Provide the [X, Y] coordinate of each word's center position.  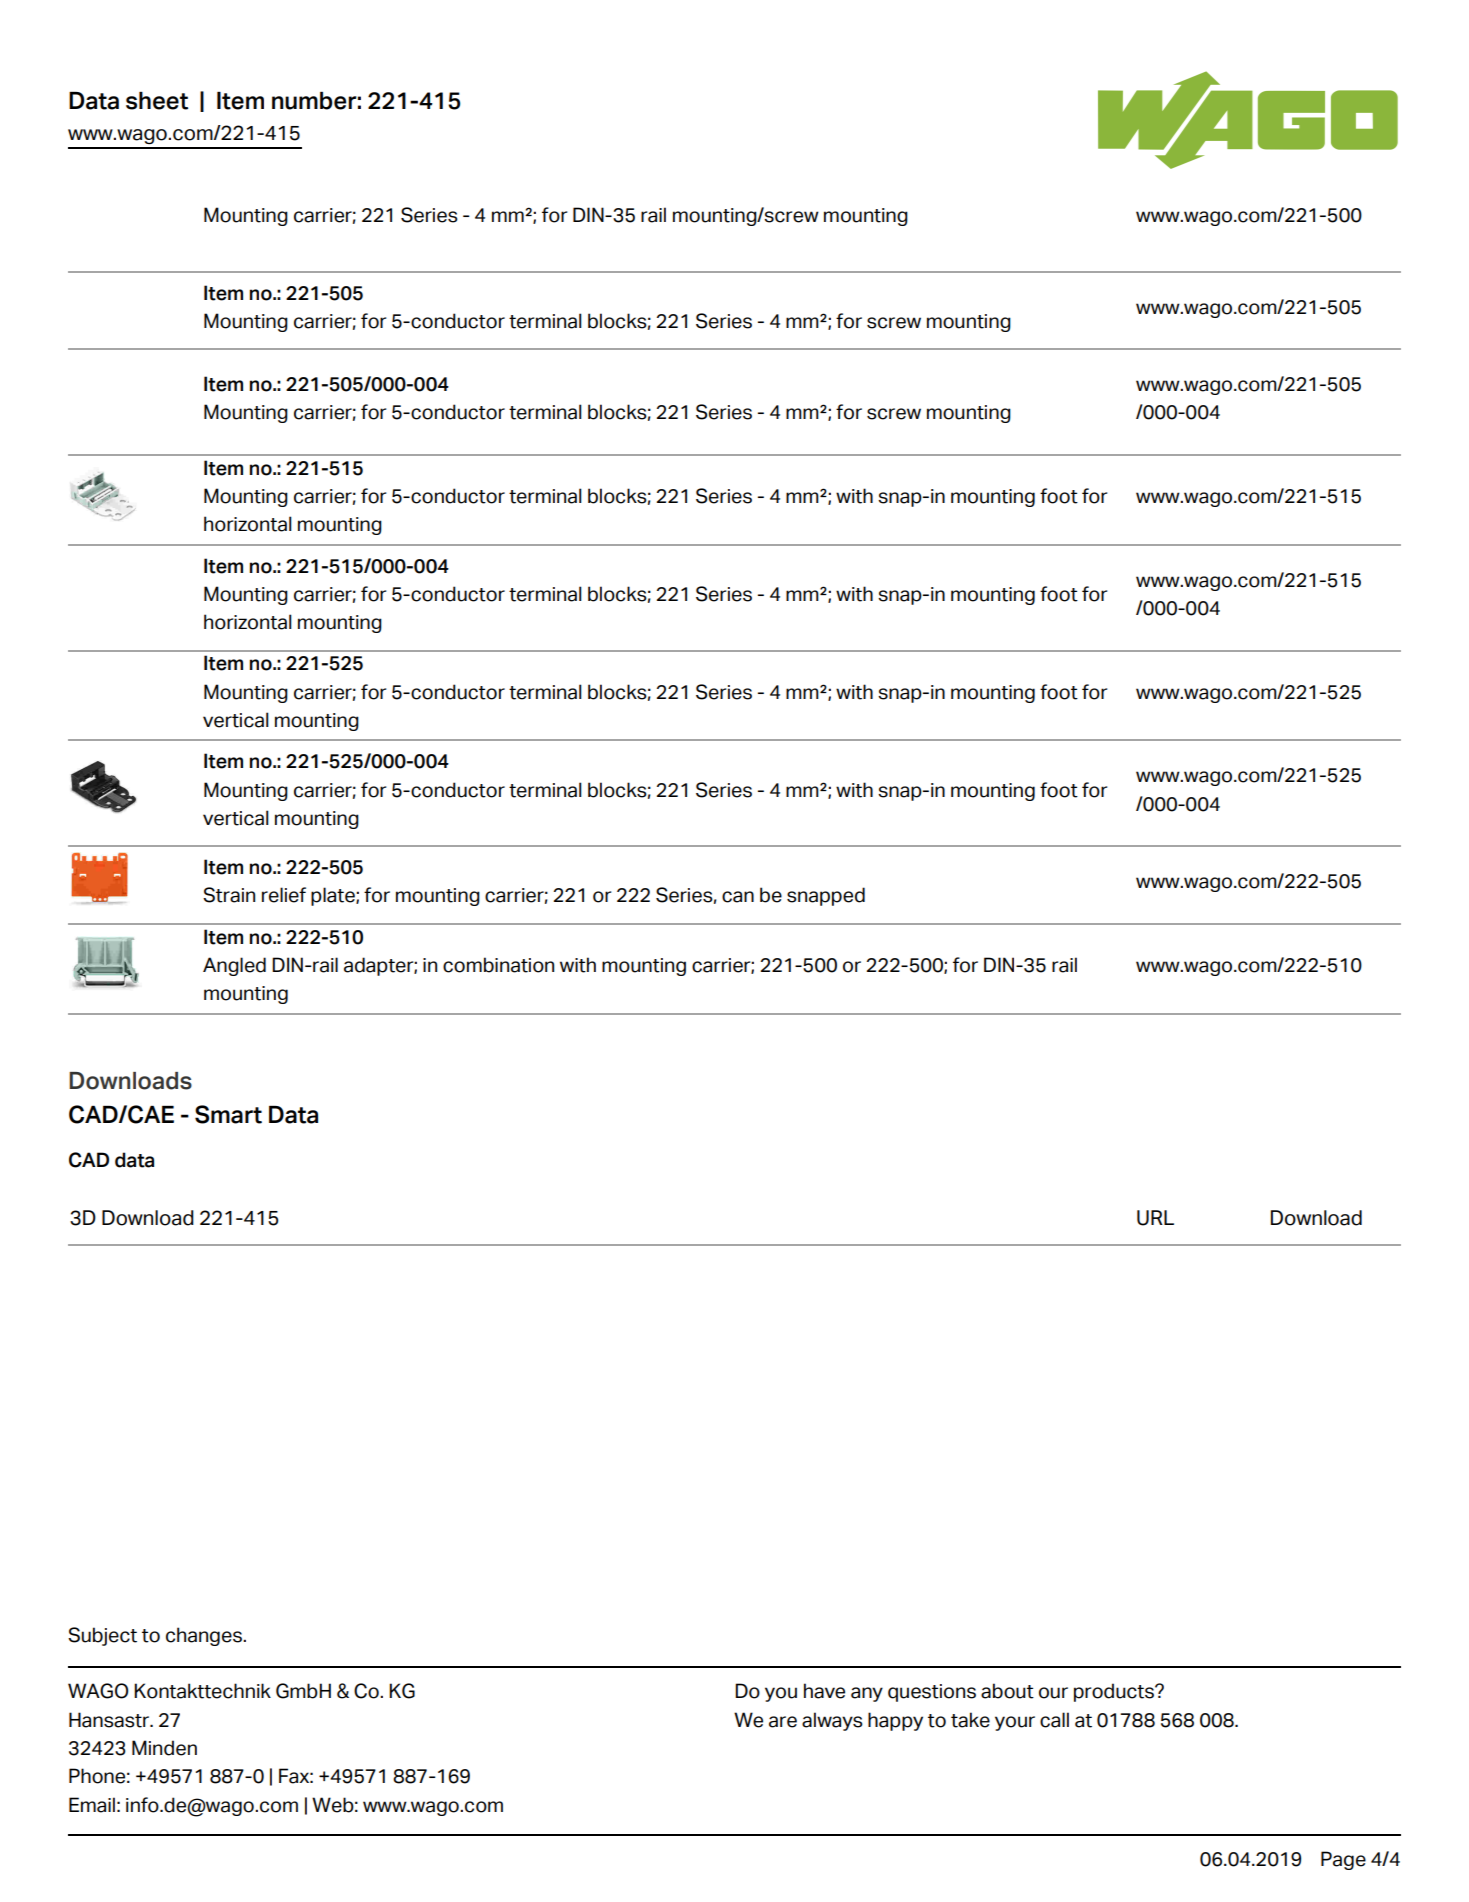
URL [1155, 1218]
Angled [234, 966]
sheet [157, 101]
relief [284, 895]
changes [205, 1636]
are [783, 1722]
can [738, 897]
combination [498, 965]
